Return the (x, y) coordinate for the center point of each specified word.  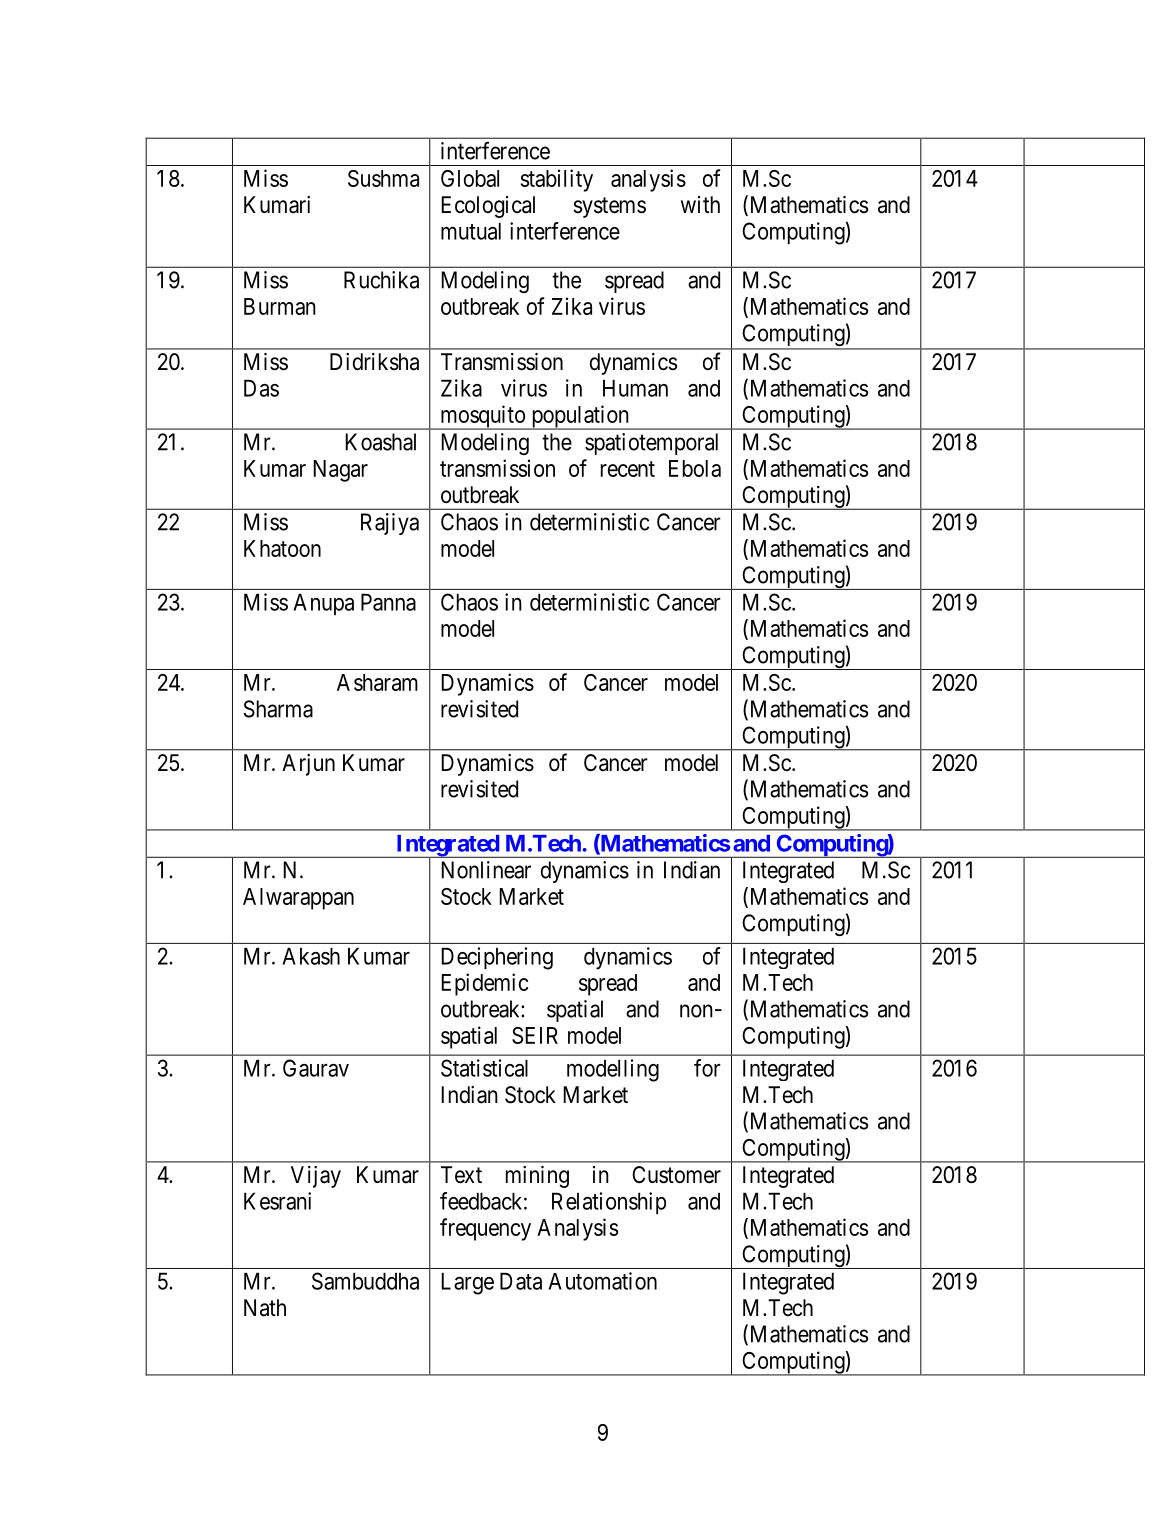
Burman (280, 306)
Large (467, 1283)
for (707, 1068)
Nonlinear (486, 870)
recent (628, 469)
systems (609, 207)
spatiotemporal (651, 444)
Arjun (308, 765)
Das (261, 388)
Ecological (488, 207)
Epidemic (484, 984)
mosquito (482, 417)
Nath (265, 1308)
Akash (311, 956)
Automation (602, 1281)
